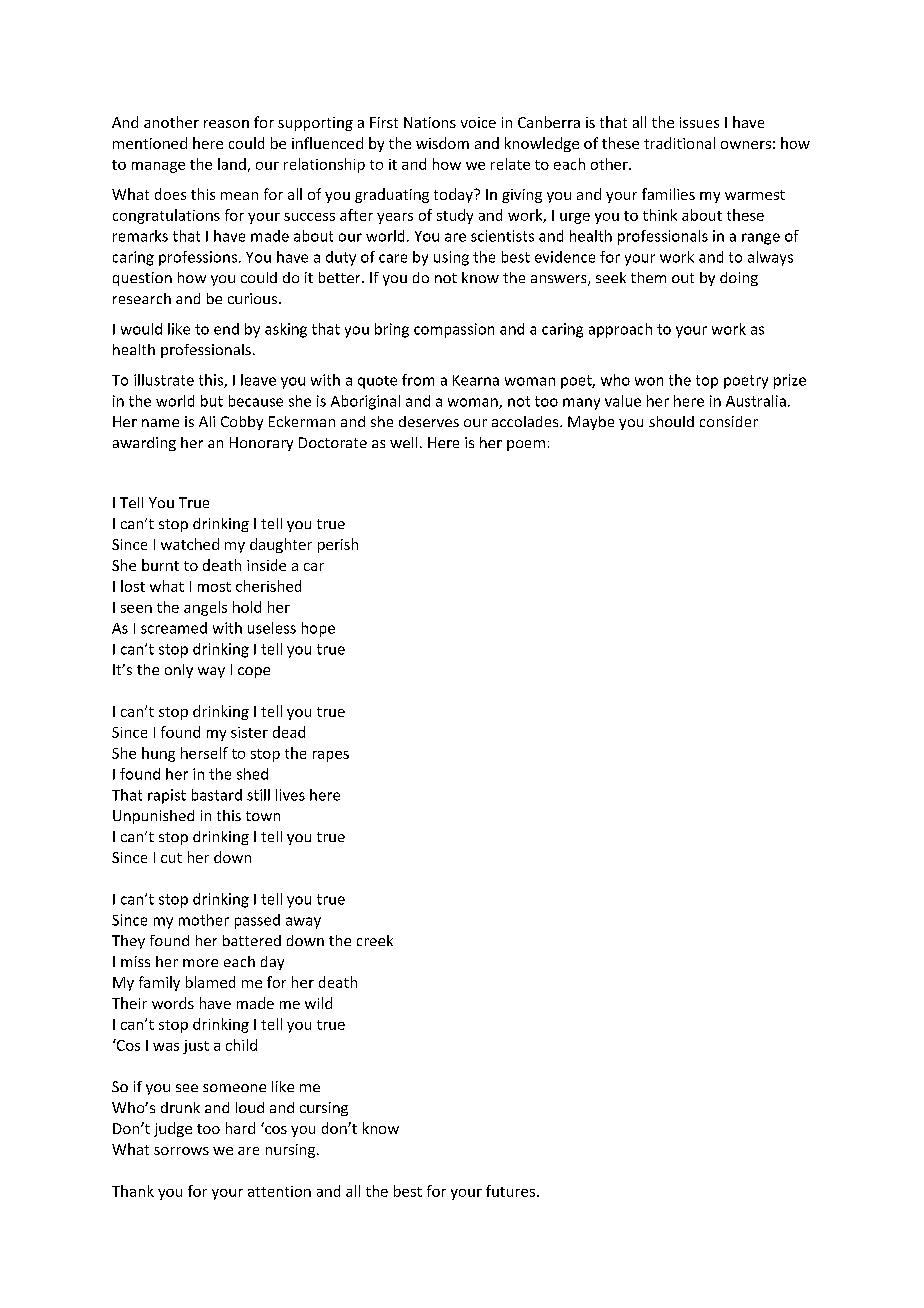 This image has height=1308, width=924. What do you see at coordinates (429, 421) in the image?
I see `deserves` at bounding box center [429, 421].
